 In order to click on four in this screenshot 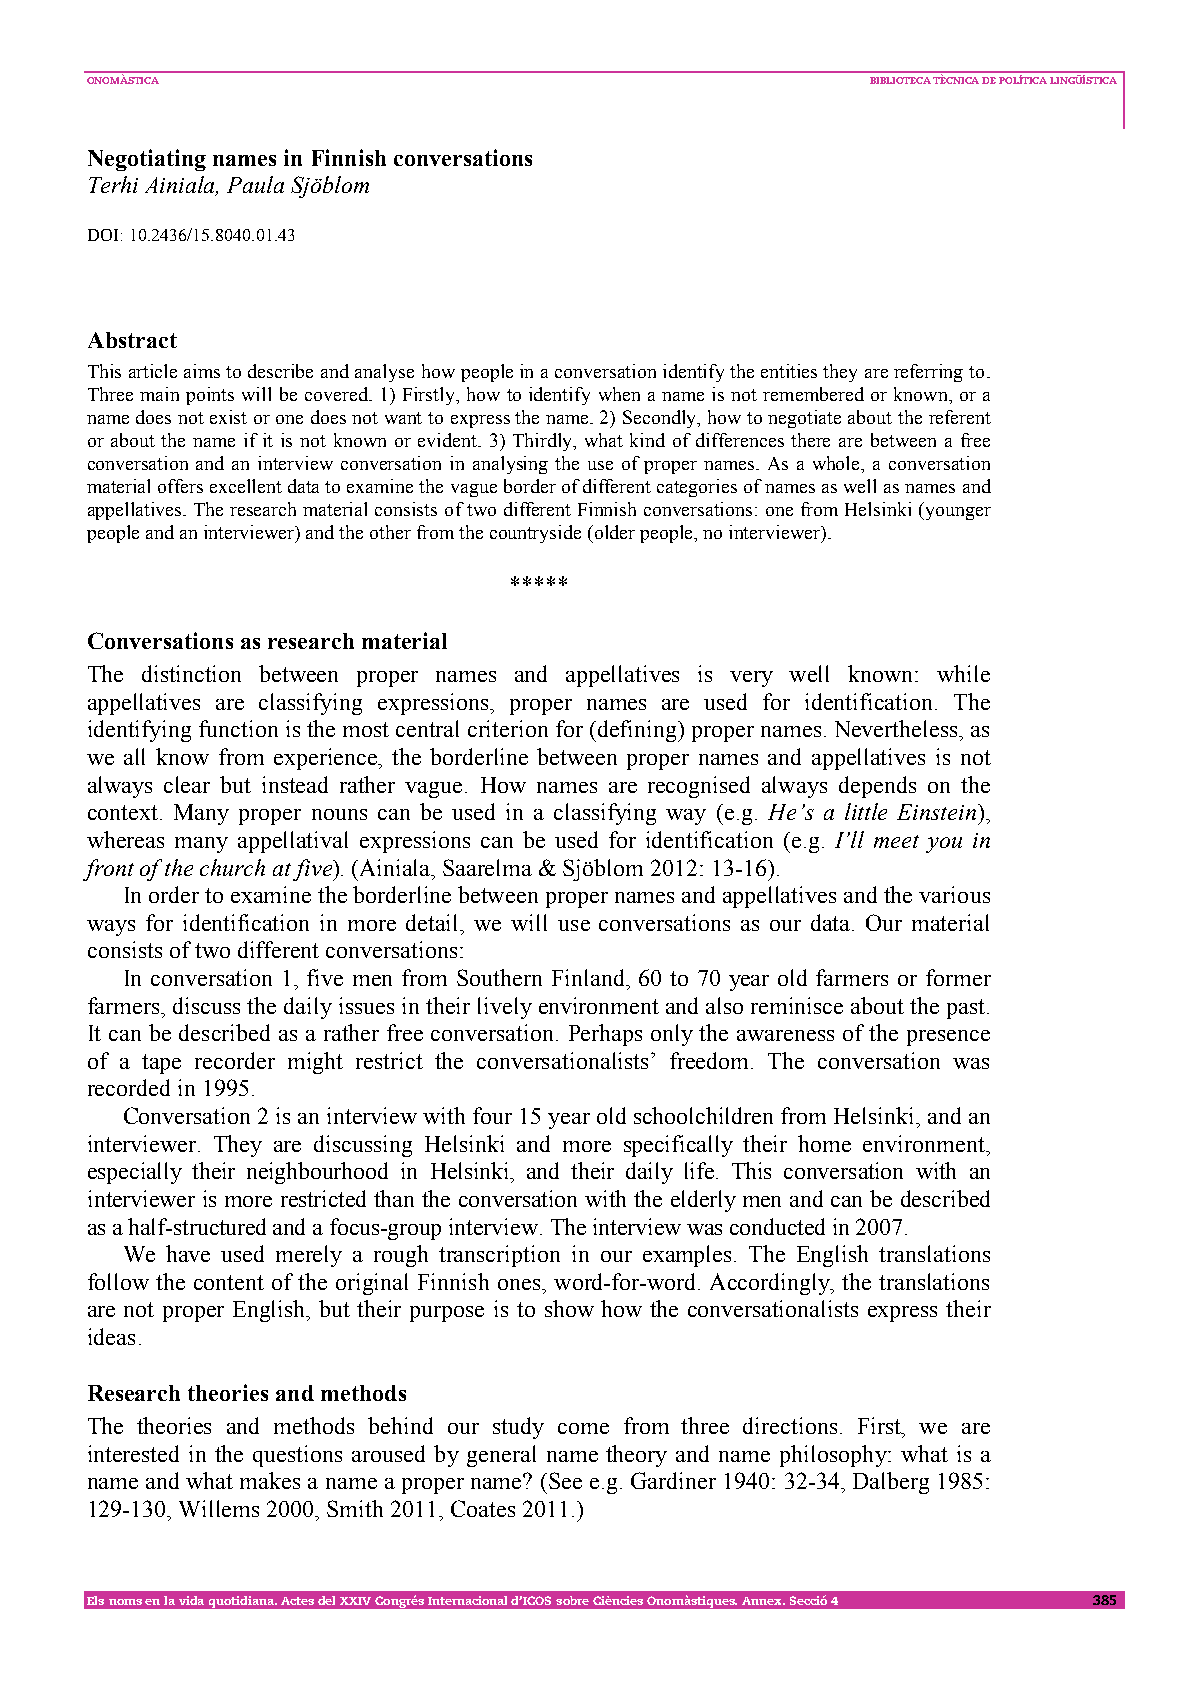, I will do `click(492, 1115)`.
